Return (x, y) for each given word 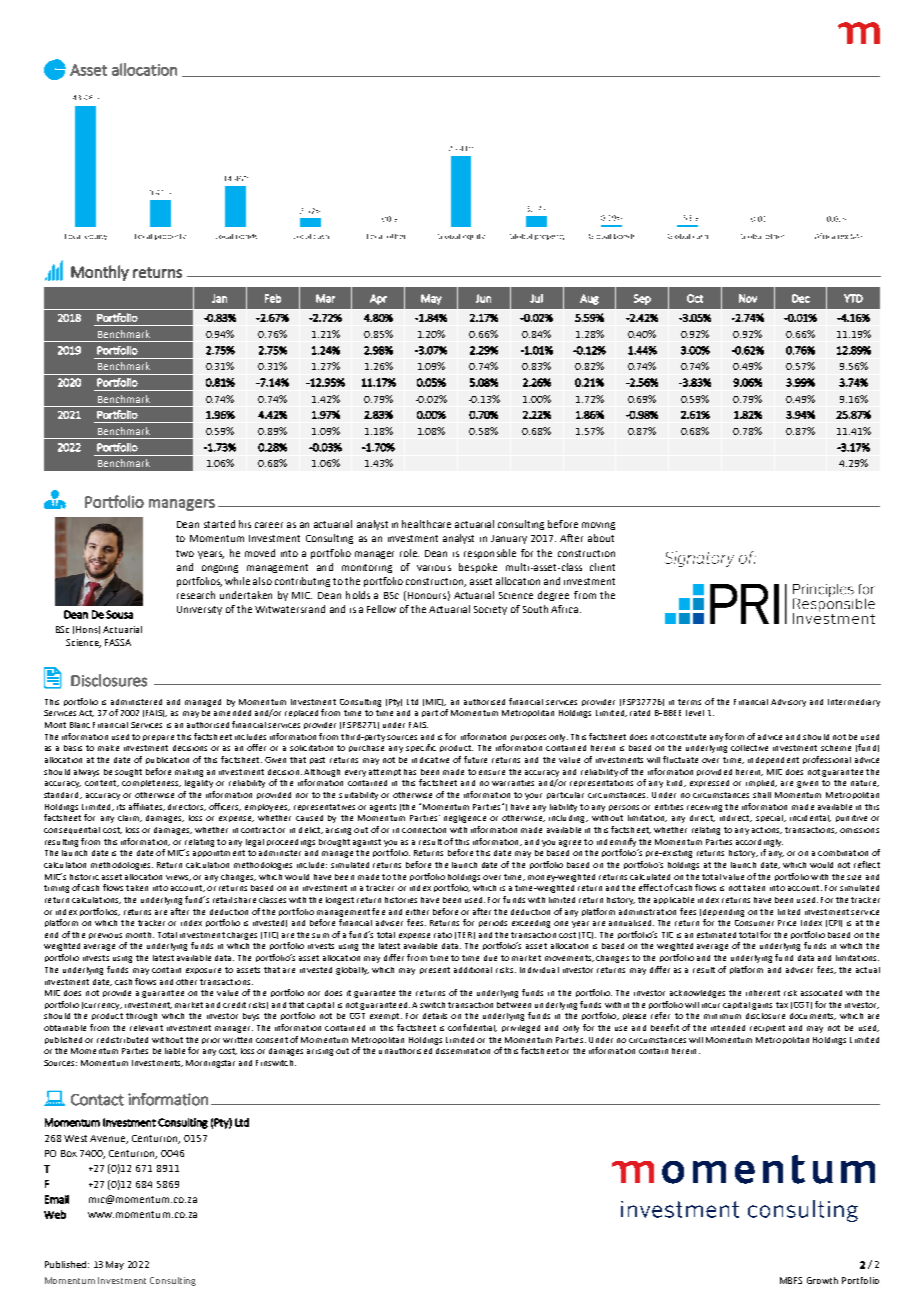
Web (55, 1214)
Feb (273, 298)
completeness (151, 783)
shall (762, 795)
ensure (492, 772)
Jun (483, 298)
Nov (748, 298)
